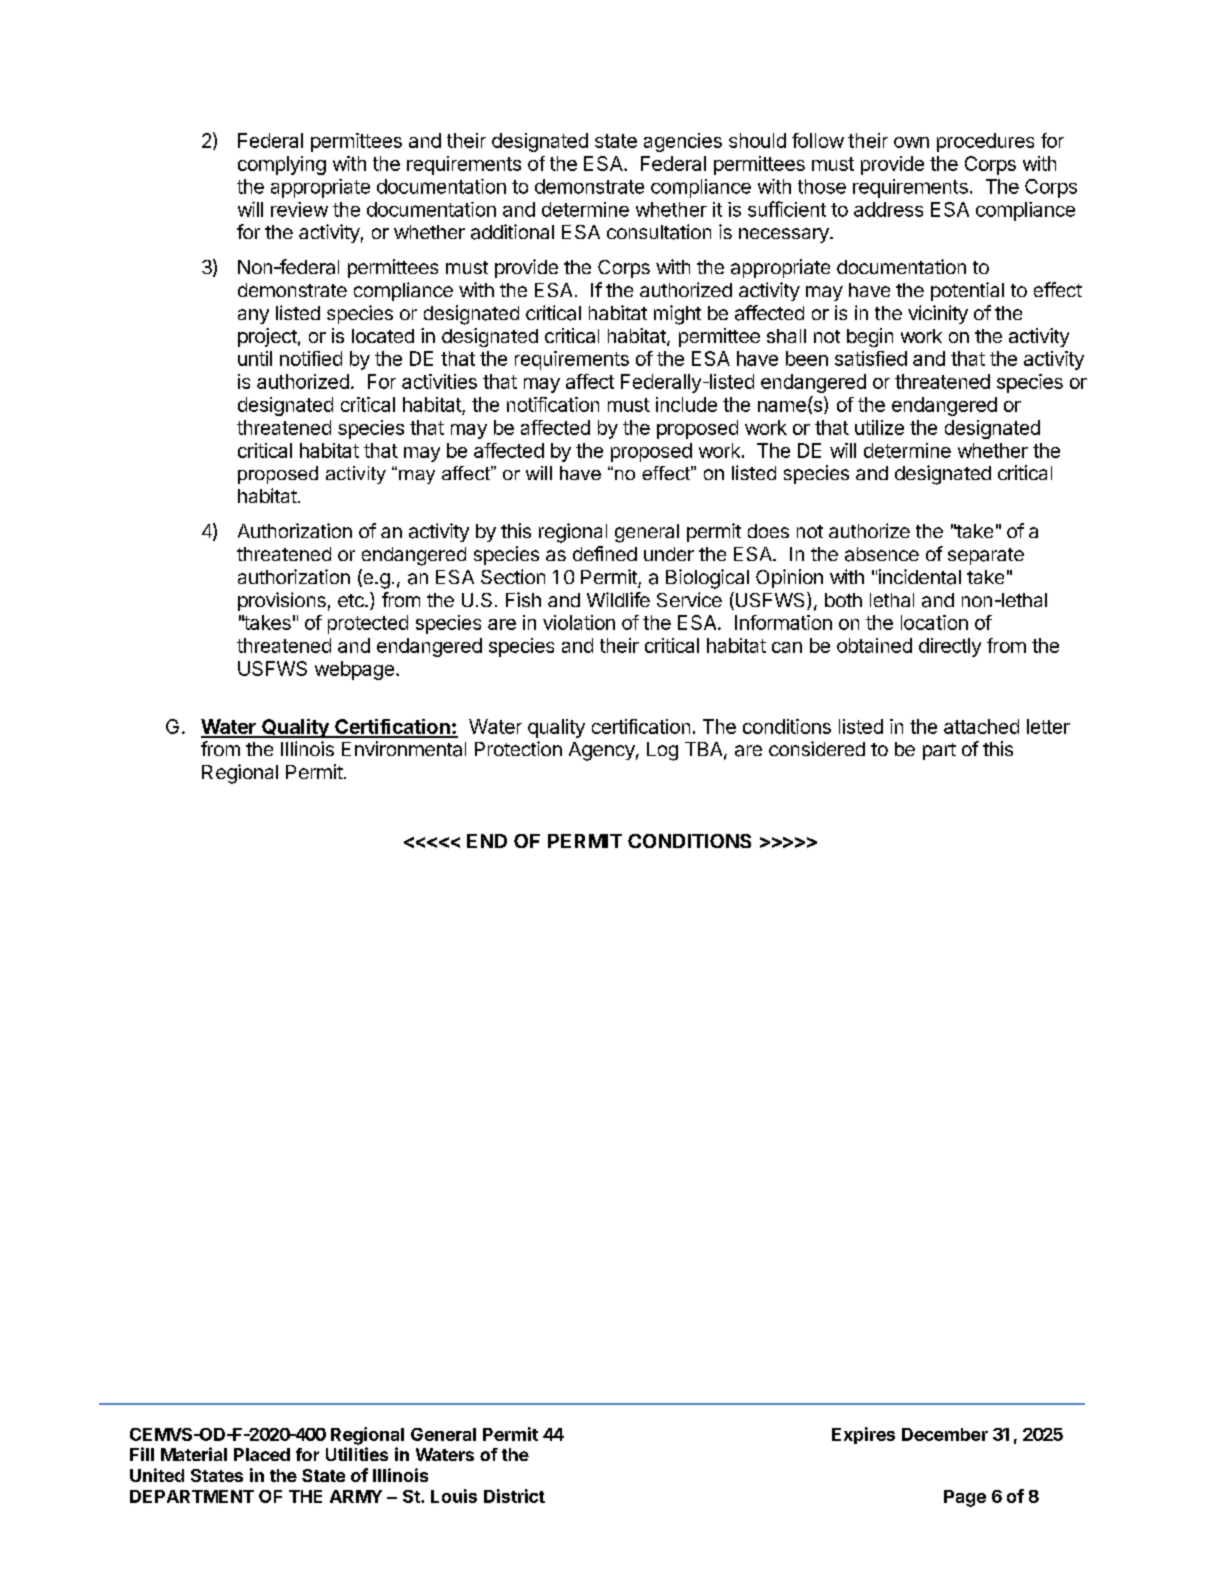 Image resolution: width=1219 pixels, height=1578 pixels. What do you see at coordinates (659, 232) in the image?
I see `consultation` at bounding box center [659, 232].
